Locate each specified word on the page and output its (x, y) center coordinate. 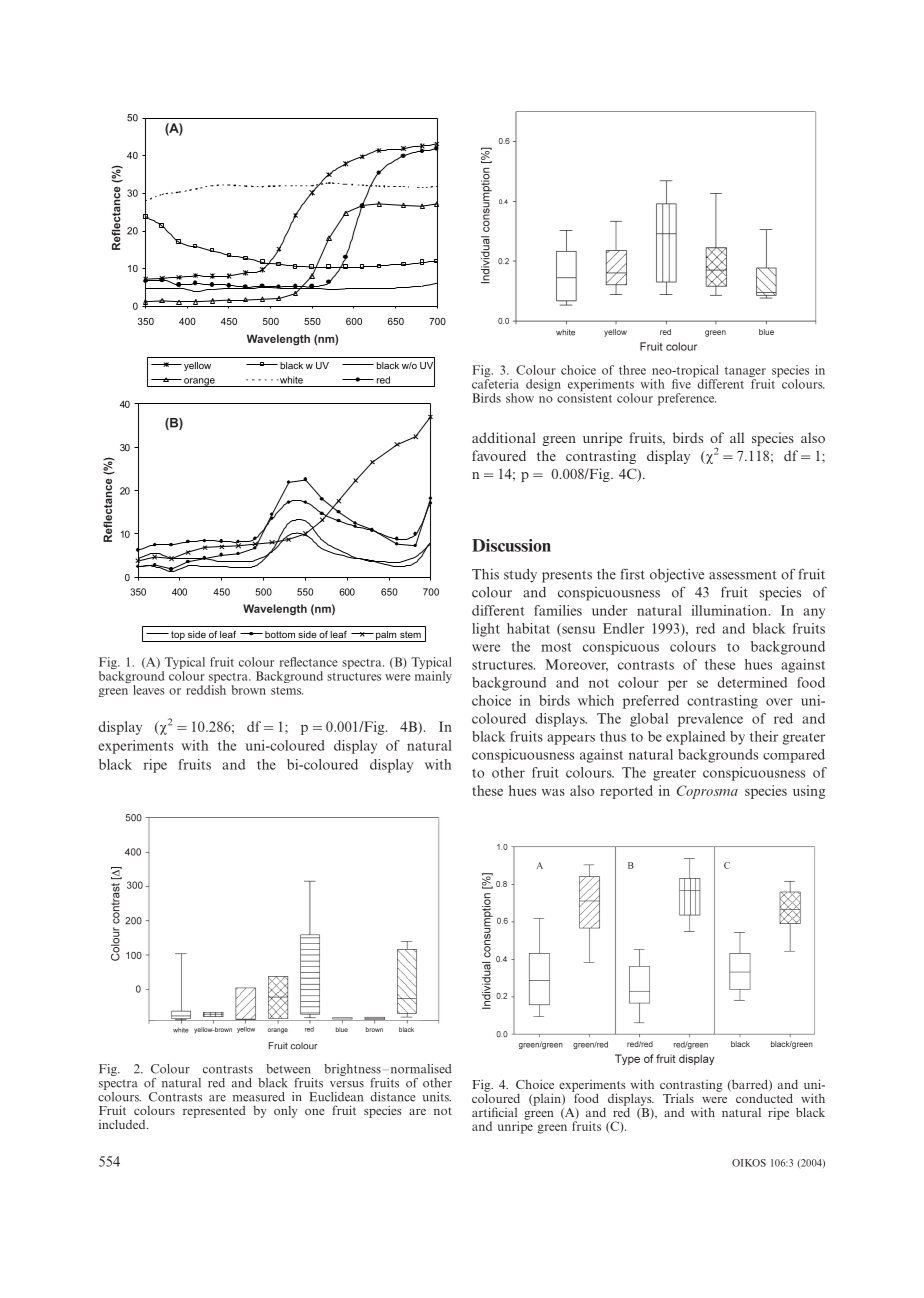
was (553, 792)
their (764, 736)
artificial (494, 1112)
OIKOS (749, 1163)
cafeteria (495, 384)
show (520, 398)
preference (687, 399)
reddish (206, 688)
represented (214, 1111)
